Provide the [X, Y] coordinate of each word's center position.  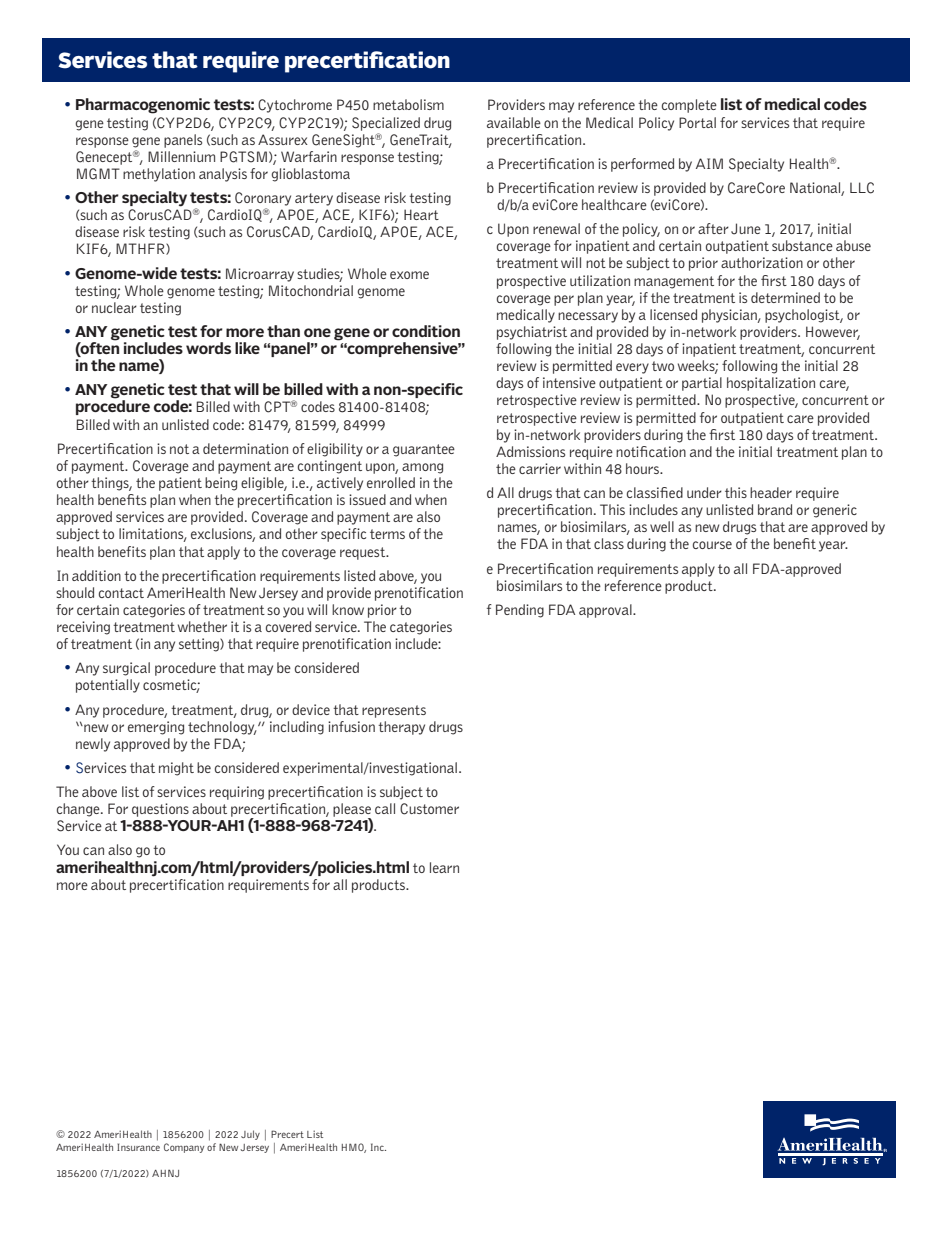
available [514, 122]
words [208, 348]
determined [785, 297]
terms [387, 534]
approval [606, 611]
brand [775, 509]
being [221, 484]
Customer [429, 809]
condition [426, 331]
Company [184, 1148]
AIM [709, 163]
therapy [401, 728]
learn [444, 867]
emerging [156, 728]
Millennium [181, 156]
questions [160, 810]
